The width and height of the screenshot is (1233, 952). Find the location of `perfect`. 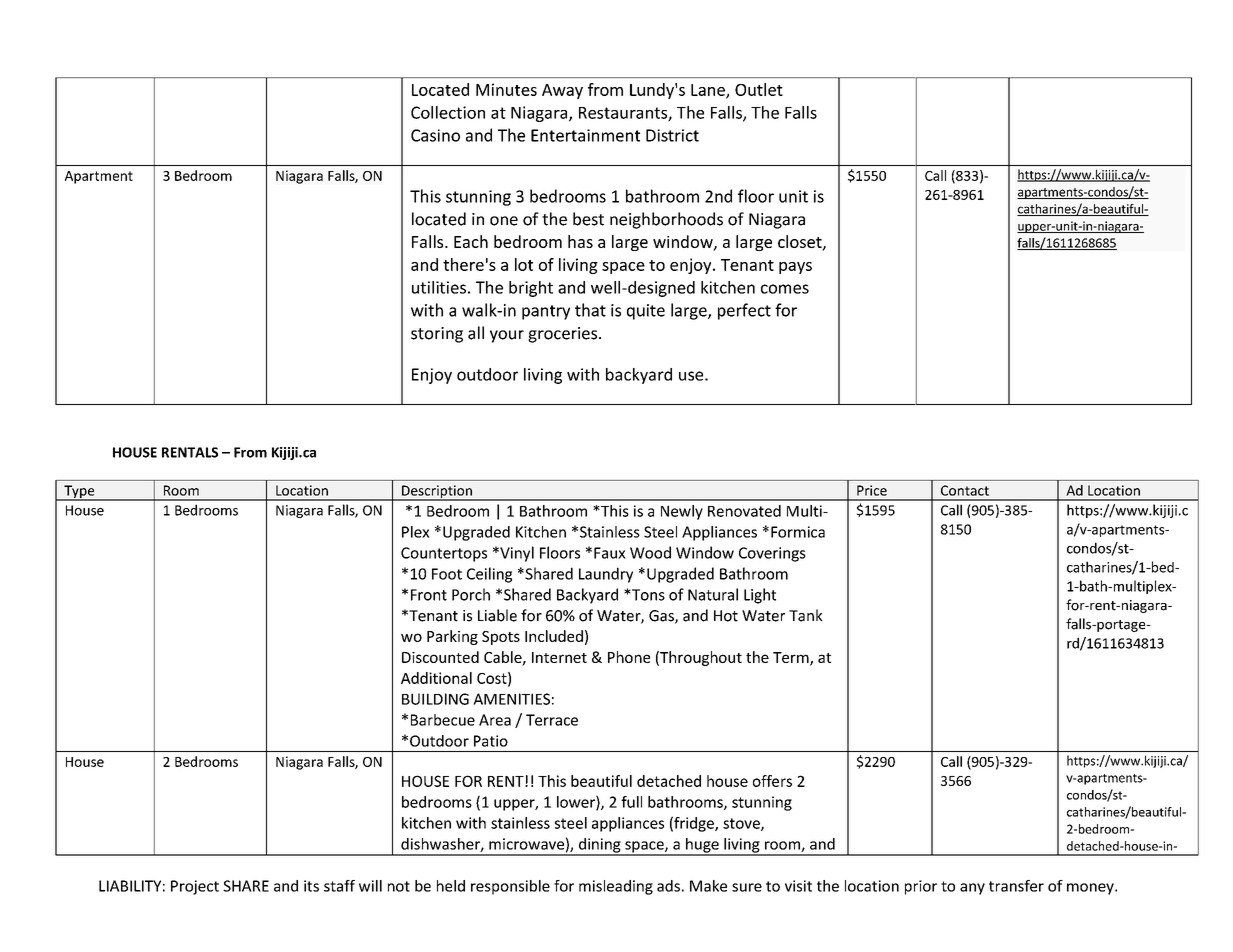

perfect is located at coordinates (744, 311).
